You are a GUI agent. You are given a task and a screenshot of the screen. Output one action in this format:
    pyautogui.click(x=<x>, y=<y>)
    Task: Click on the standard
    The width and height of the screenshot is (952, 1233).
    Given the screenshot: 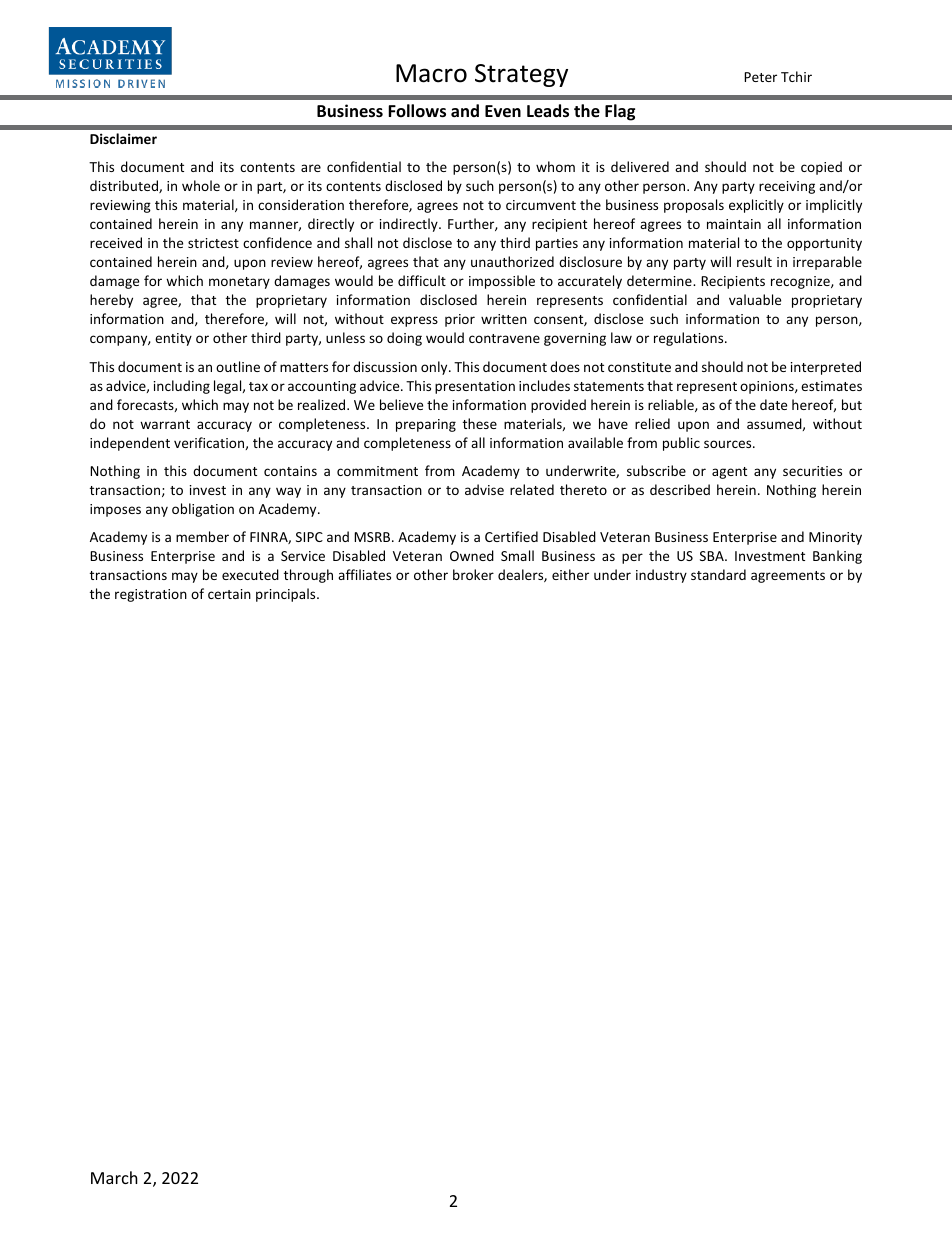 What is the action you would take?
    pyautogui.click(x=718, y=574)
